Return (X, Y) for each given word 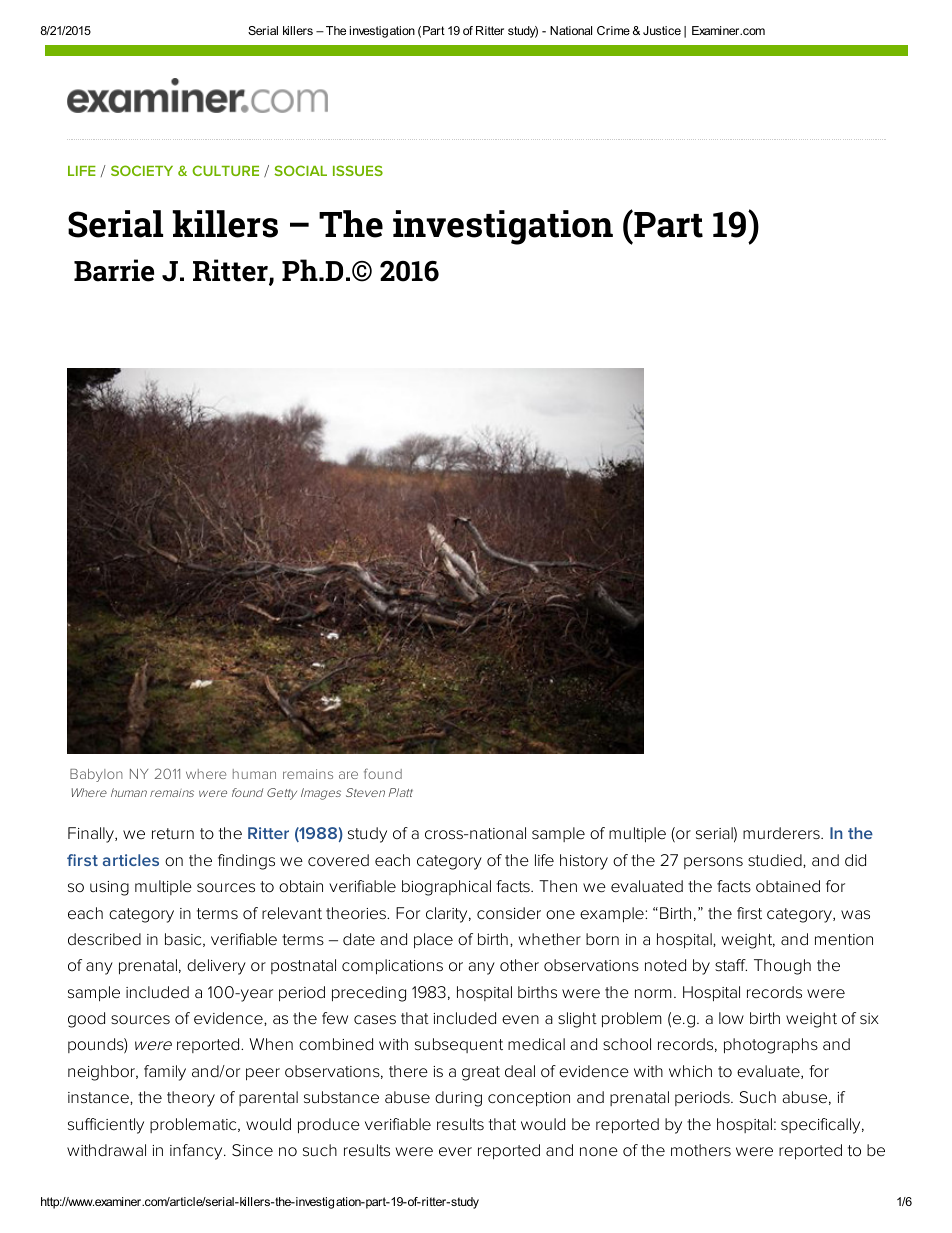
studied (775, 860)
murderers (781, 833)
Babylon (96, 775)
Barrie (114, 270)
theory (191, 1099)
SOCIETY (142, 170)
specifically (820, 1126)
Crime (613, 30)
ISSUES (358, 170)
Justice (662, 30)
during (458, 1099)
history (584, 862)
